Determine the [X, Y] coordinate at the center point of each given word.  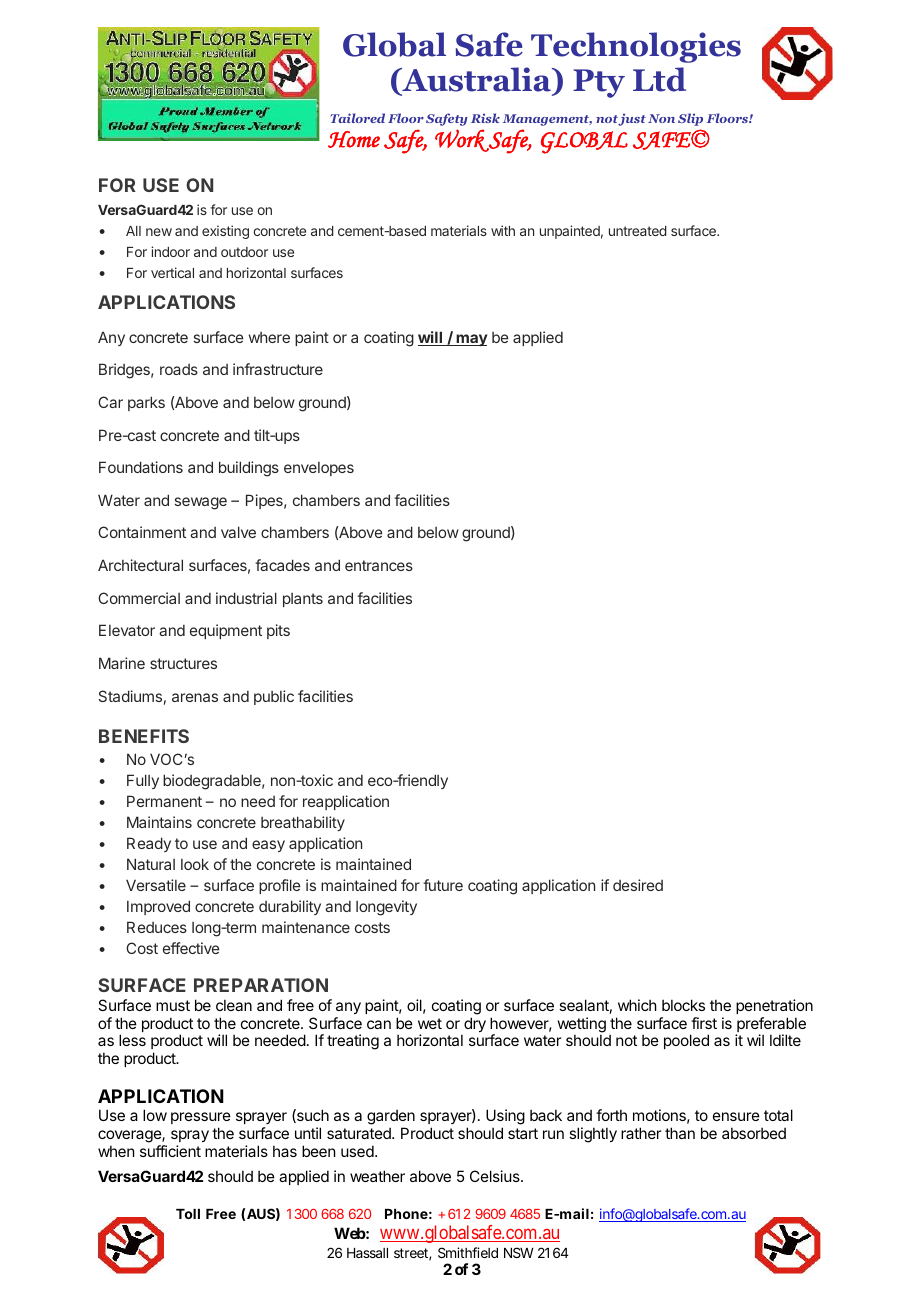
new [159, 232]
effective [191, 948]
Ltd [659, 79]
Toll [188, 1214]
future [443, 885]
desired [638, 885]
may [470, 340]
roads [179, 369]
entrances [379, 565]
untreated [638, 231]
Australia [476, 79]
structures [183, 663]
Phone [406, 1214]
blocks [683, 1005]
